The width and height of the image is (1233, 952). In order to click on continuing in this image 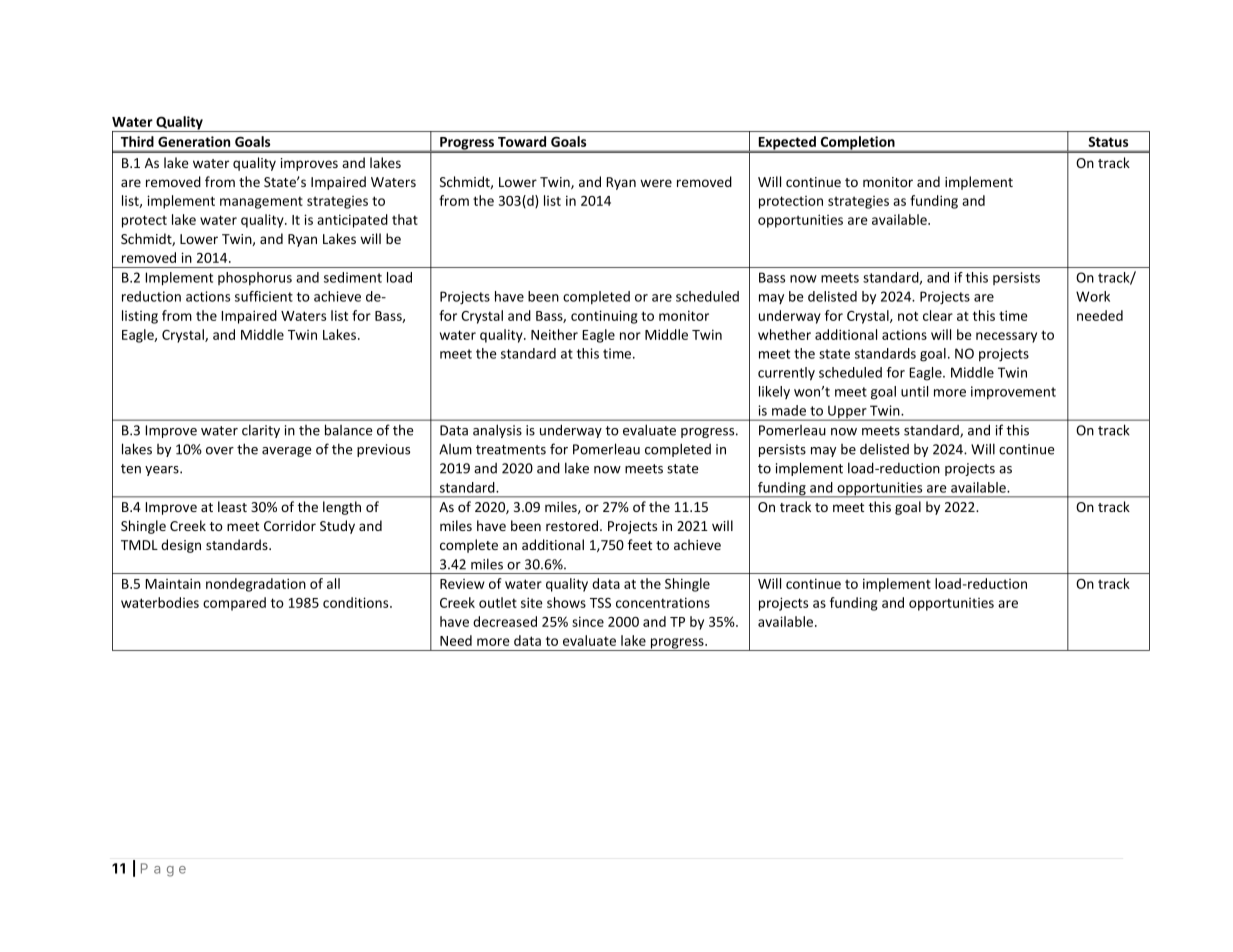, I will do `click(604, 317)`.
